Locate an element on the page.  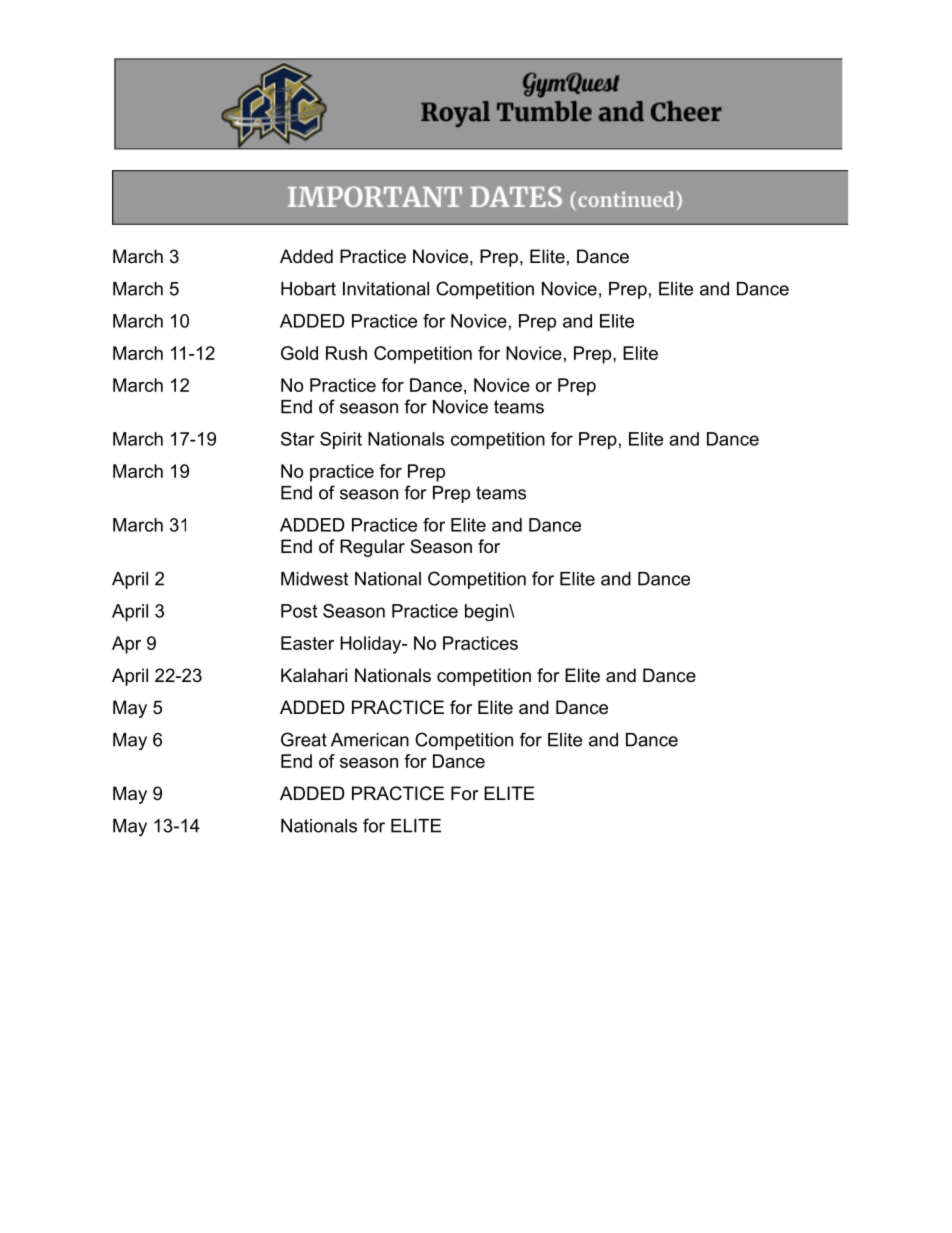
Great is located at coordinates (304, 739).
